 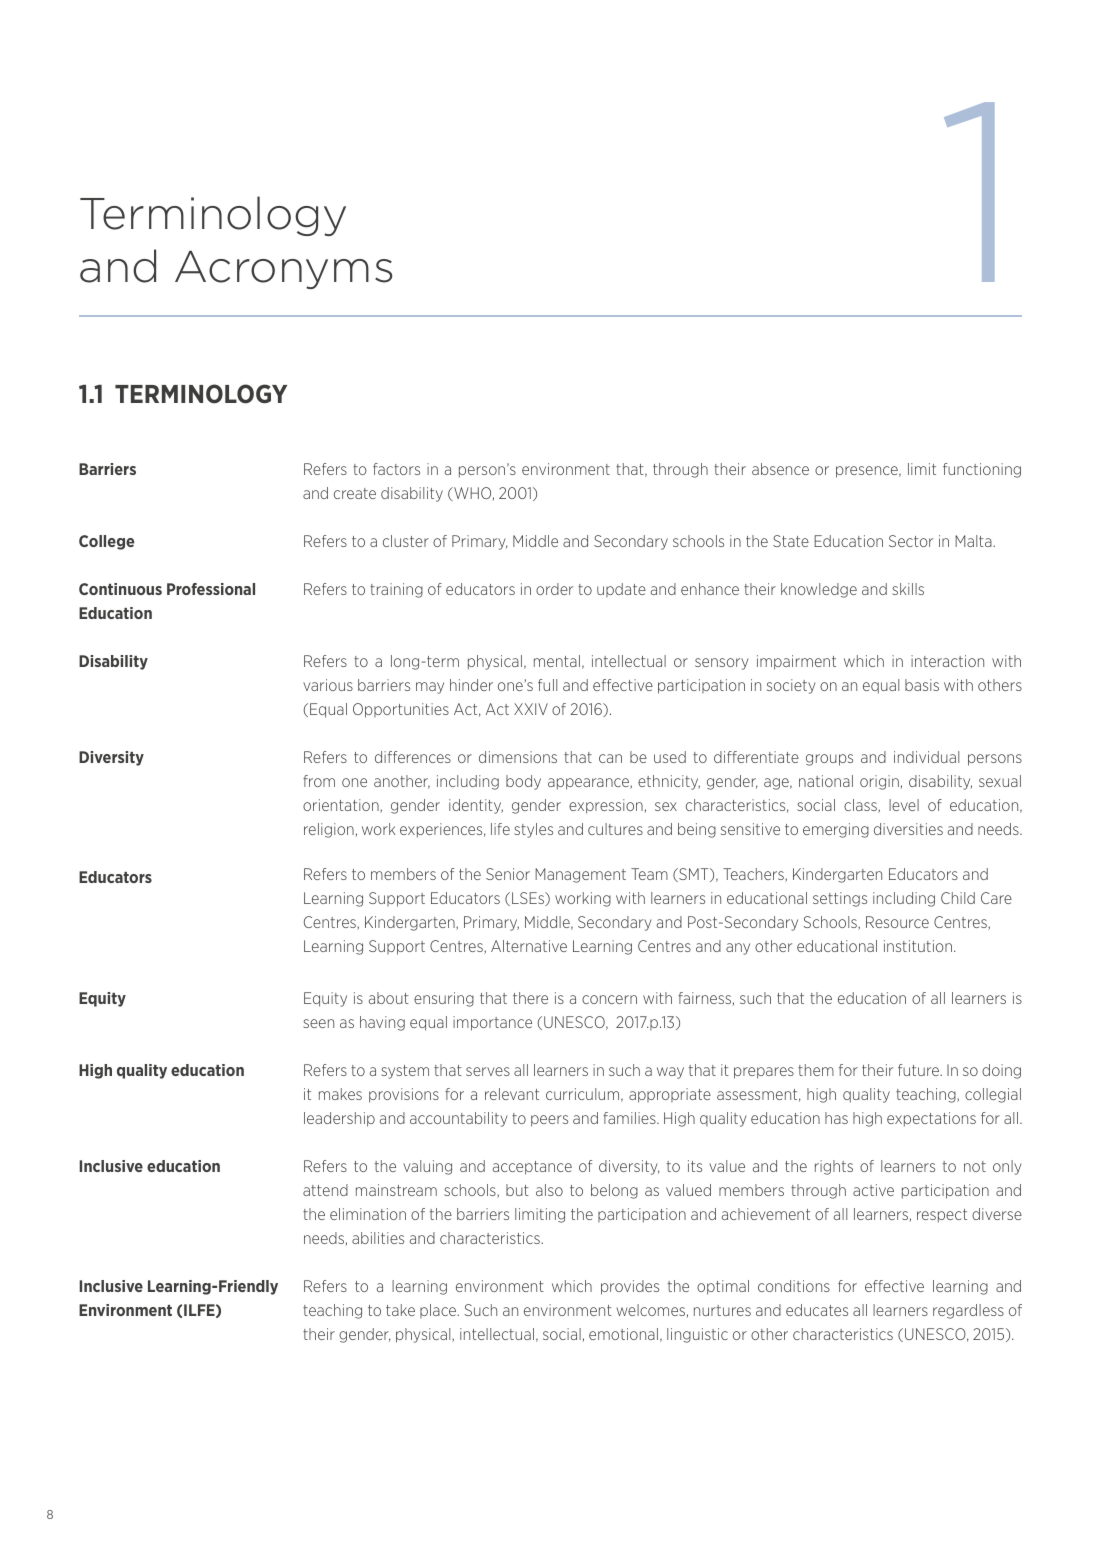 What do you see at coordinates (554, 589) in the screenshot?
I see `order` at bounding box center [554, 589].
